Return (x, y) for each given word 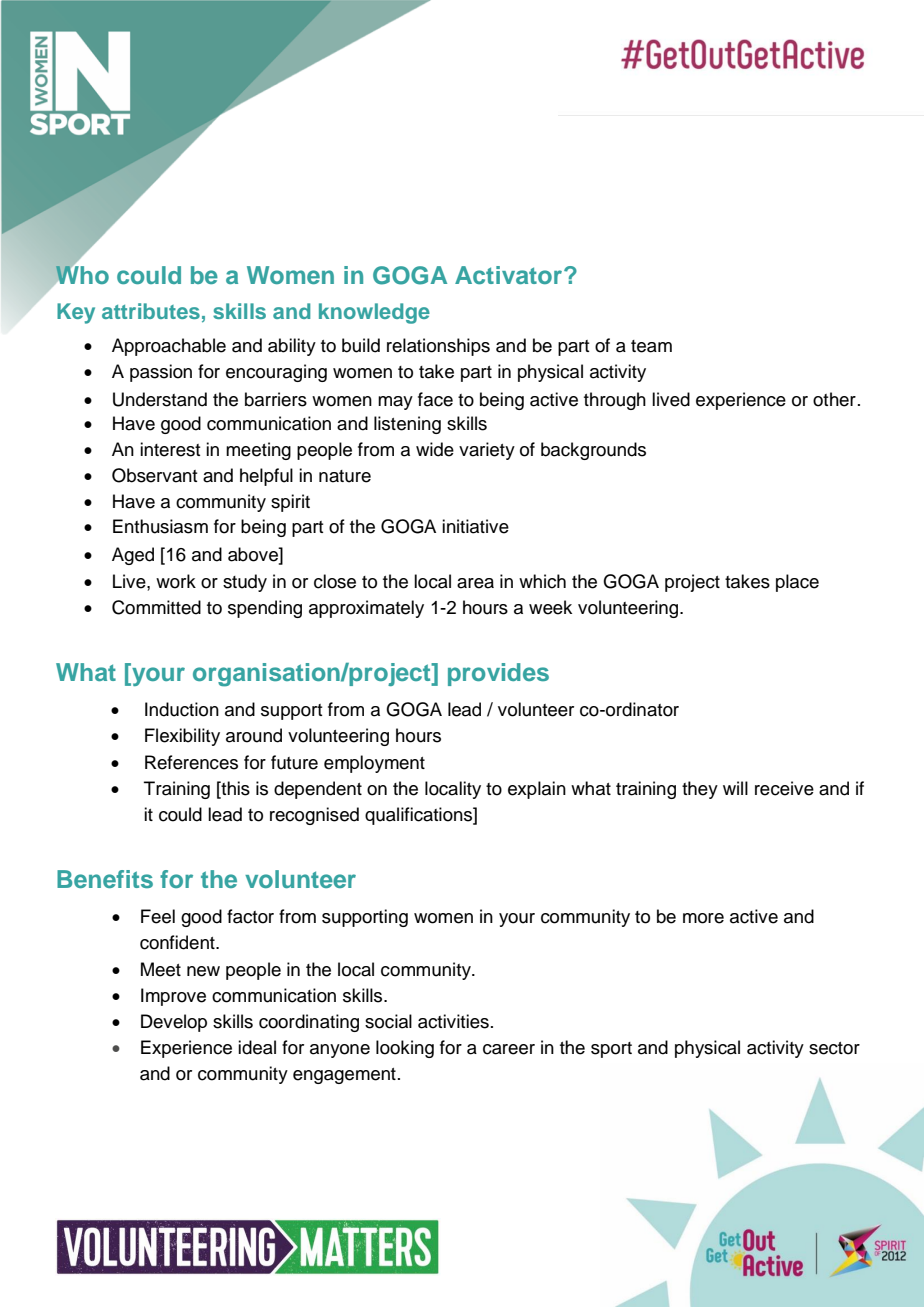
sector (834, 1048)
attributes (151, 311)
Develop (174, 1023)
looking (405, 1049)
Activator (508, 275)
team (651, 346)
